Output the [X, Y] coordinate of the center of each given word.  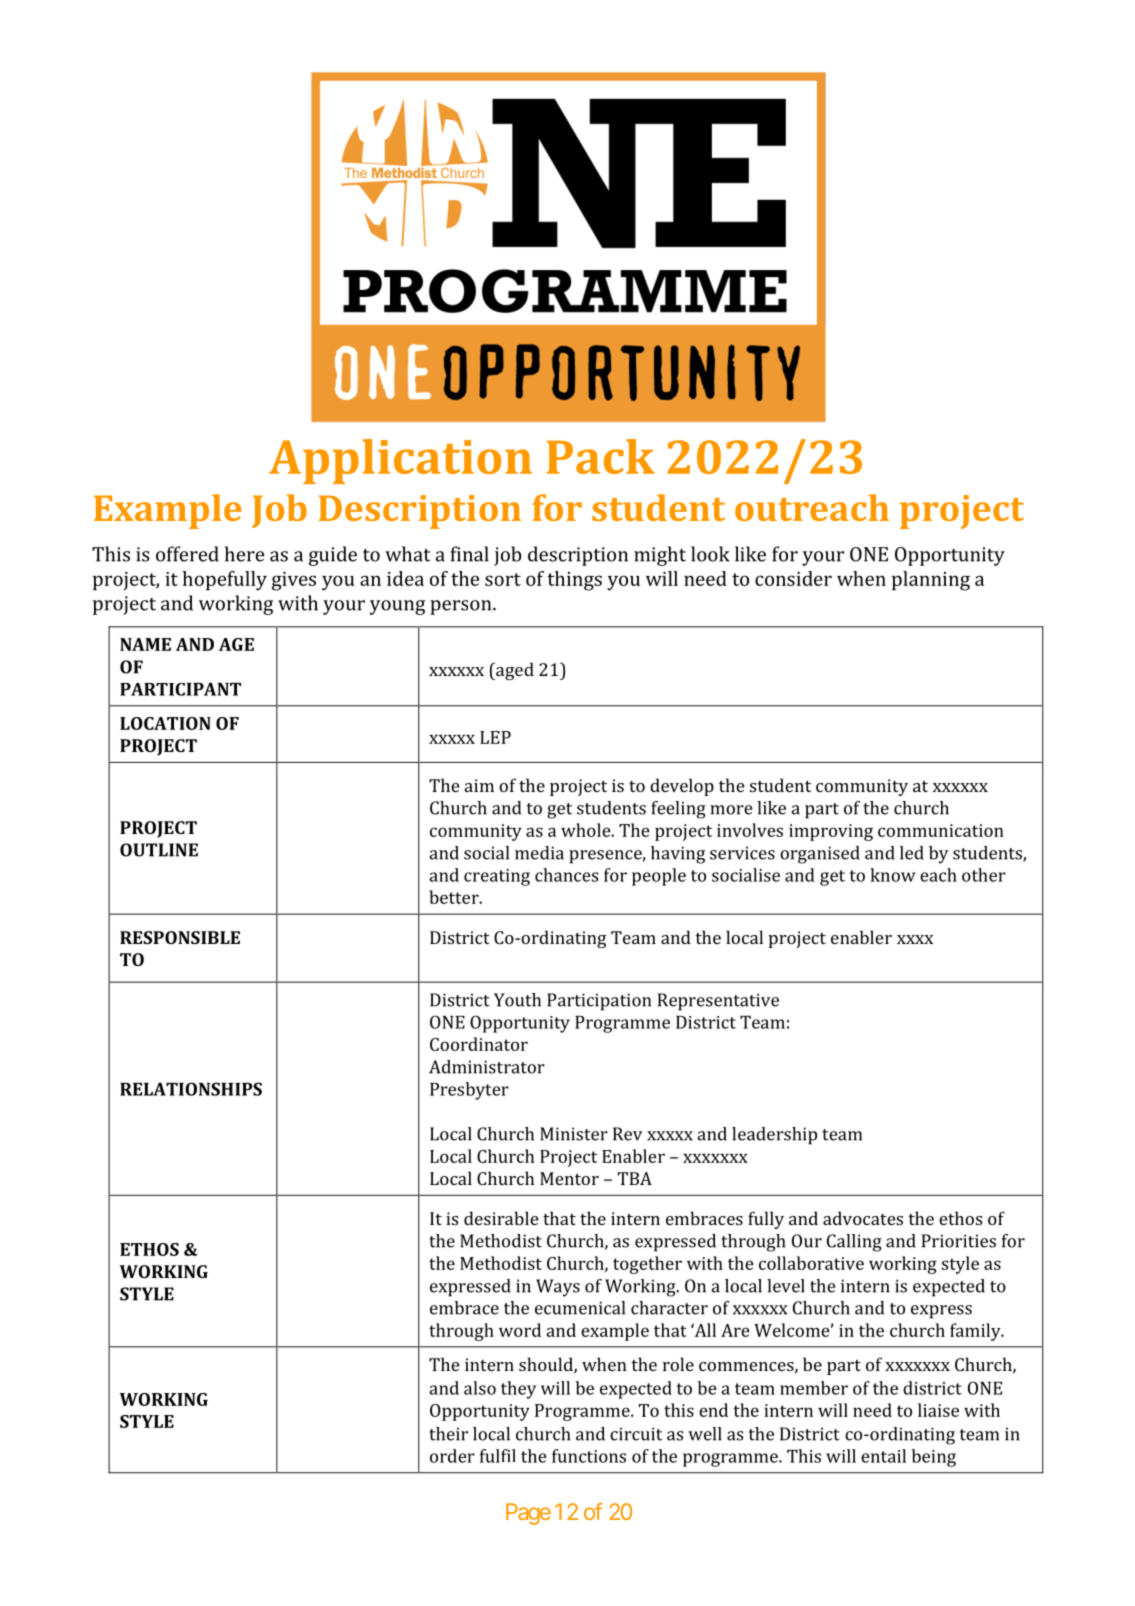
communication [941, 830]
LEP [495, 737]
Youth [517, 1000]
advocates [863, 1218]
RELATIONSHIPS [191, 1089]
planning [931, 581]
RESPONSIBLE [180, 937]
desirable [501, 1218]
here [244, 554]
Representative [718, 1002]
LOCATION [165, 723]
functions [589, 1456]
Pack [600, 456]
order [452, 1456]
